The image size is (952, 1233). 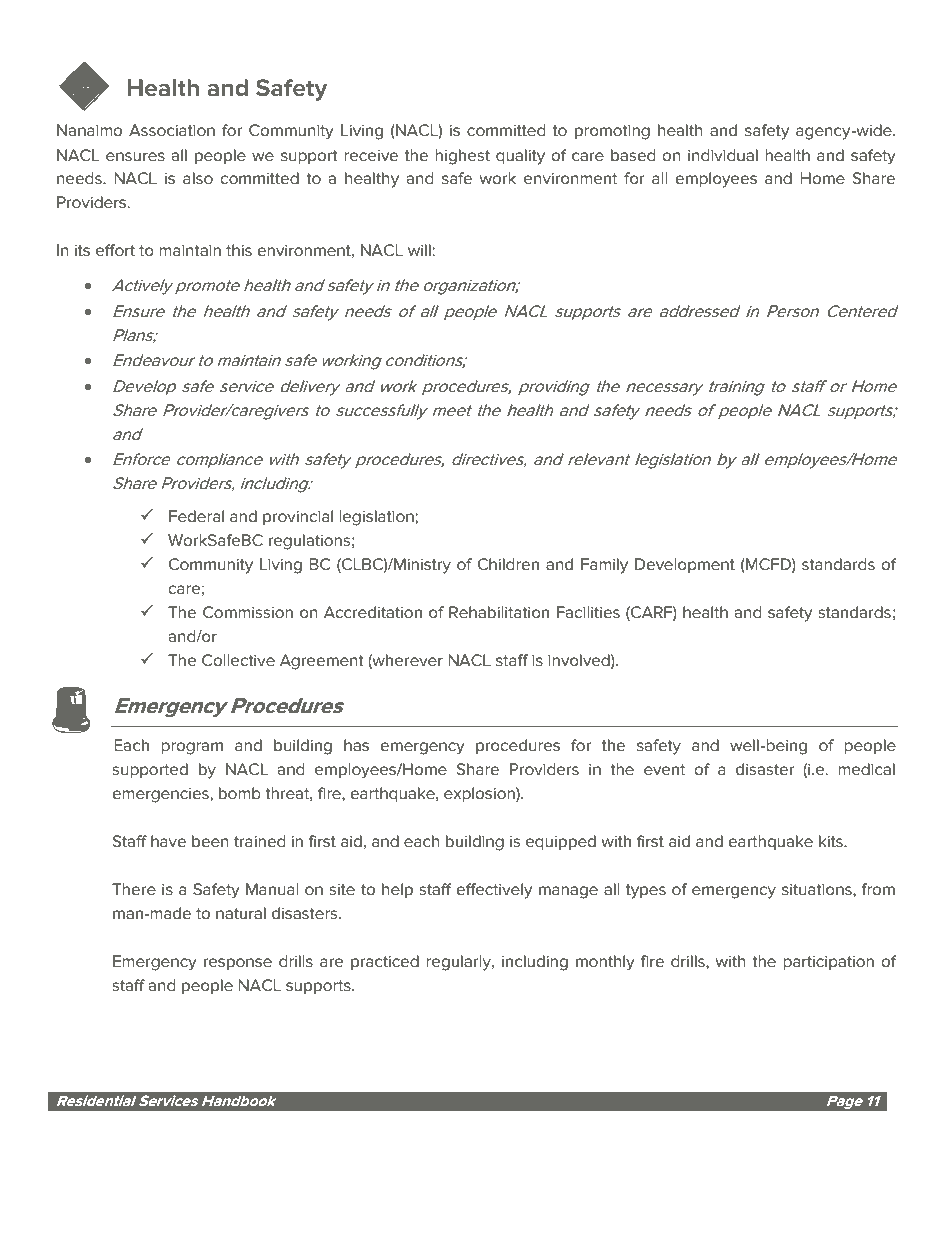 What do you see at coordinates (459, 963) in the screenshot?
I see `regularly` at bounding box center [459, 963].
